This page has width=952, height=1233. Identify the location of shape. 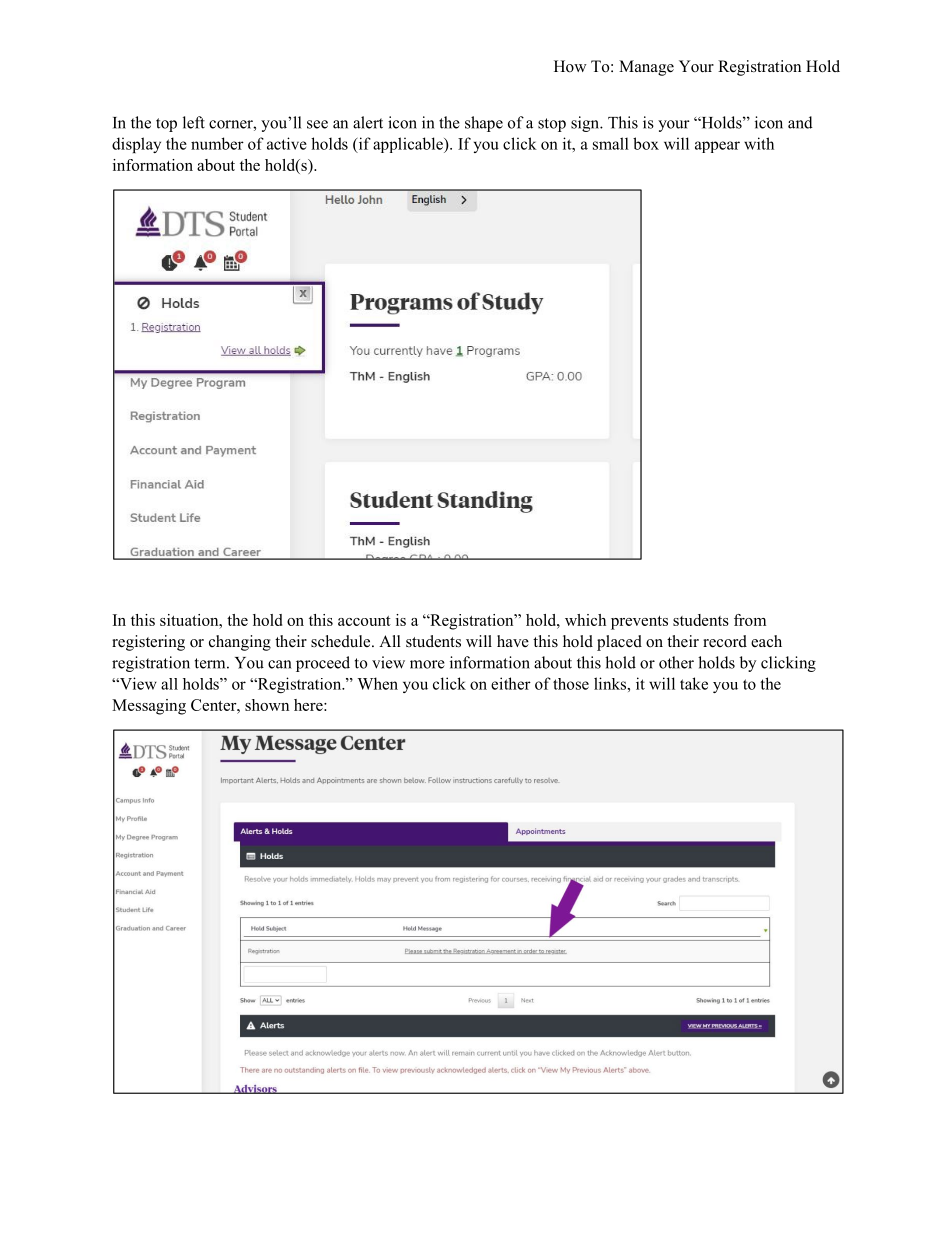
(484, 124).
